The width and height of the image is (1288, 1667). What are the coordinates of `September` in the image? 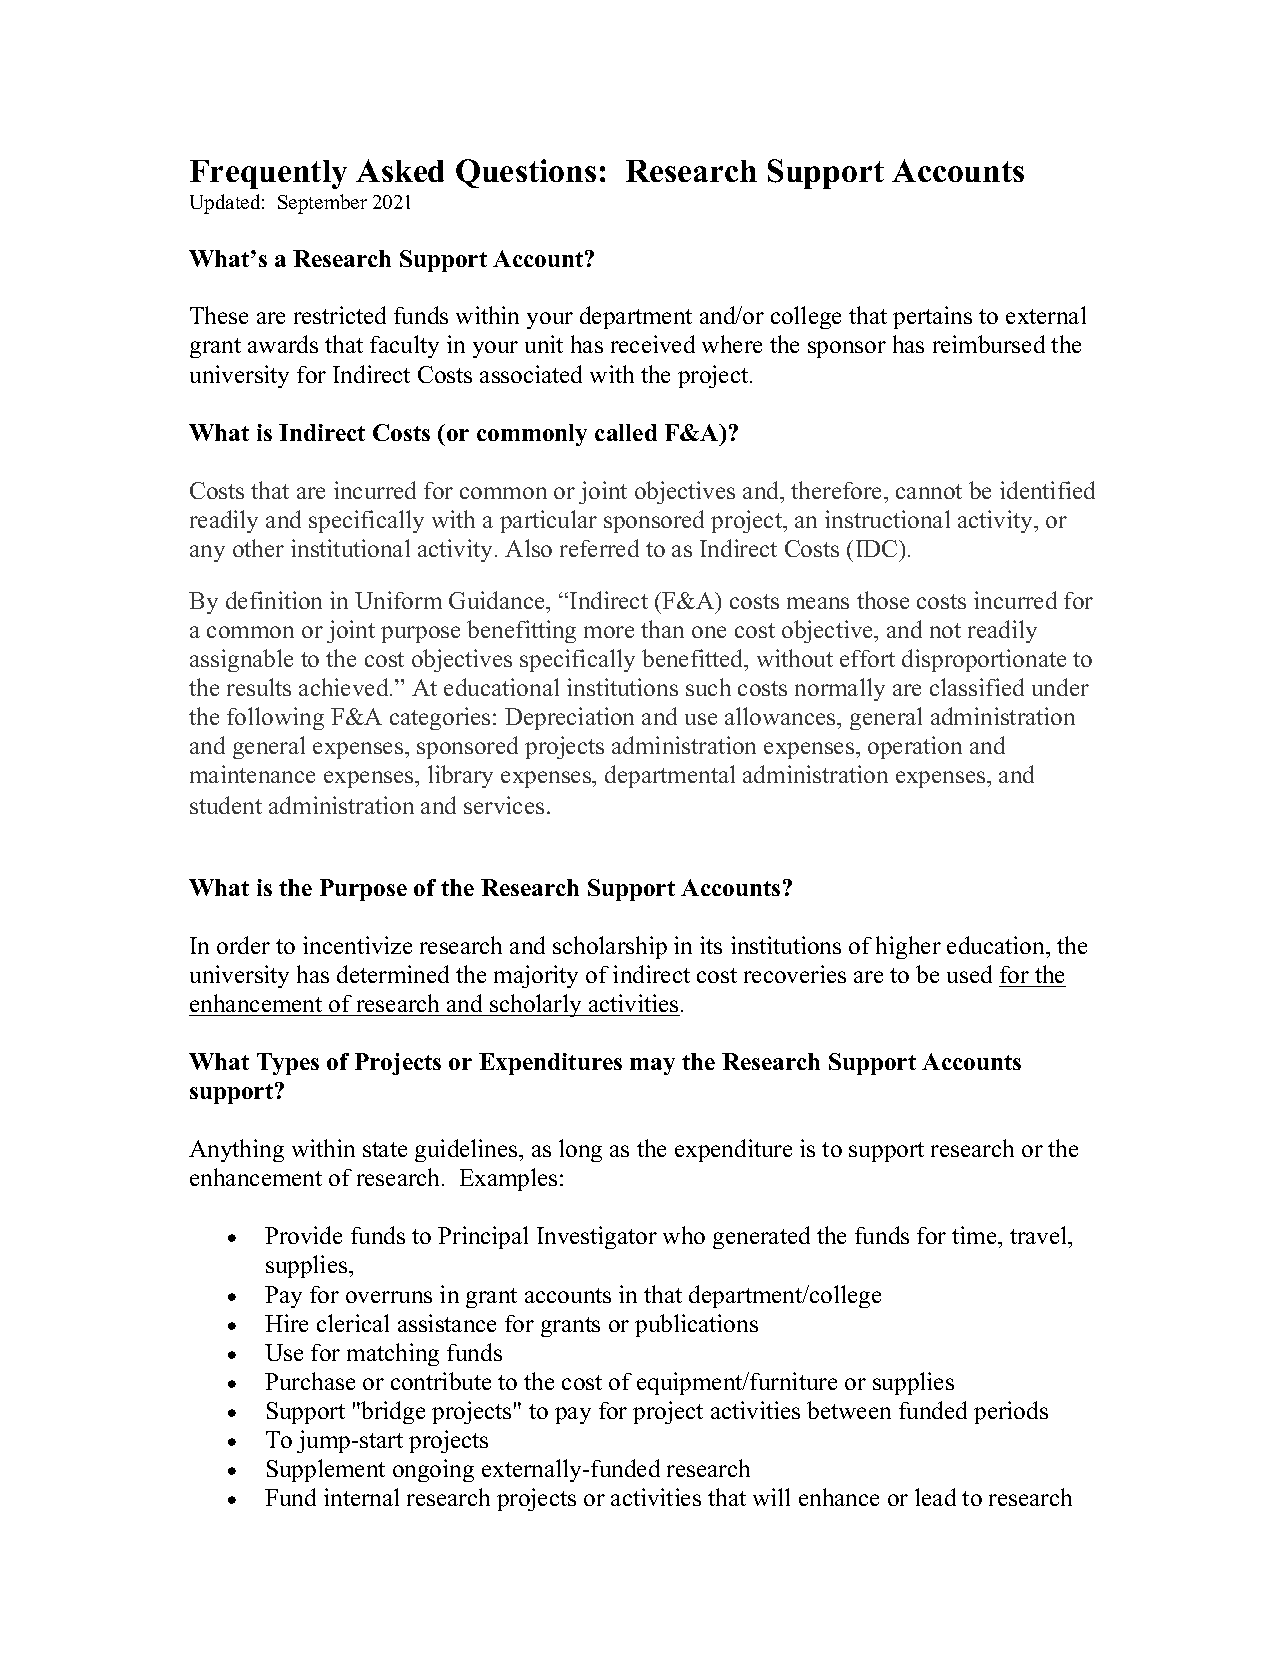 It's located at (322, 204).
